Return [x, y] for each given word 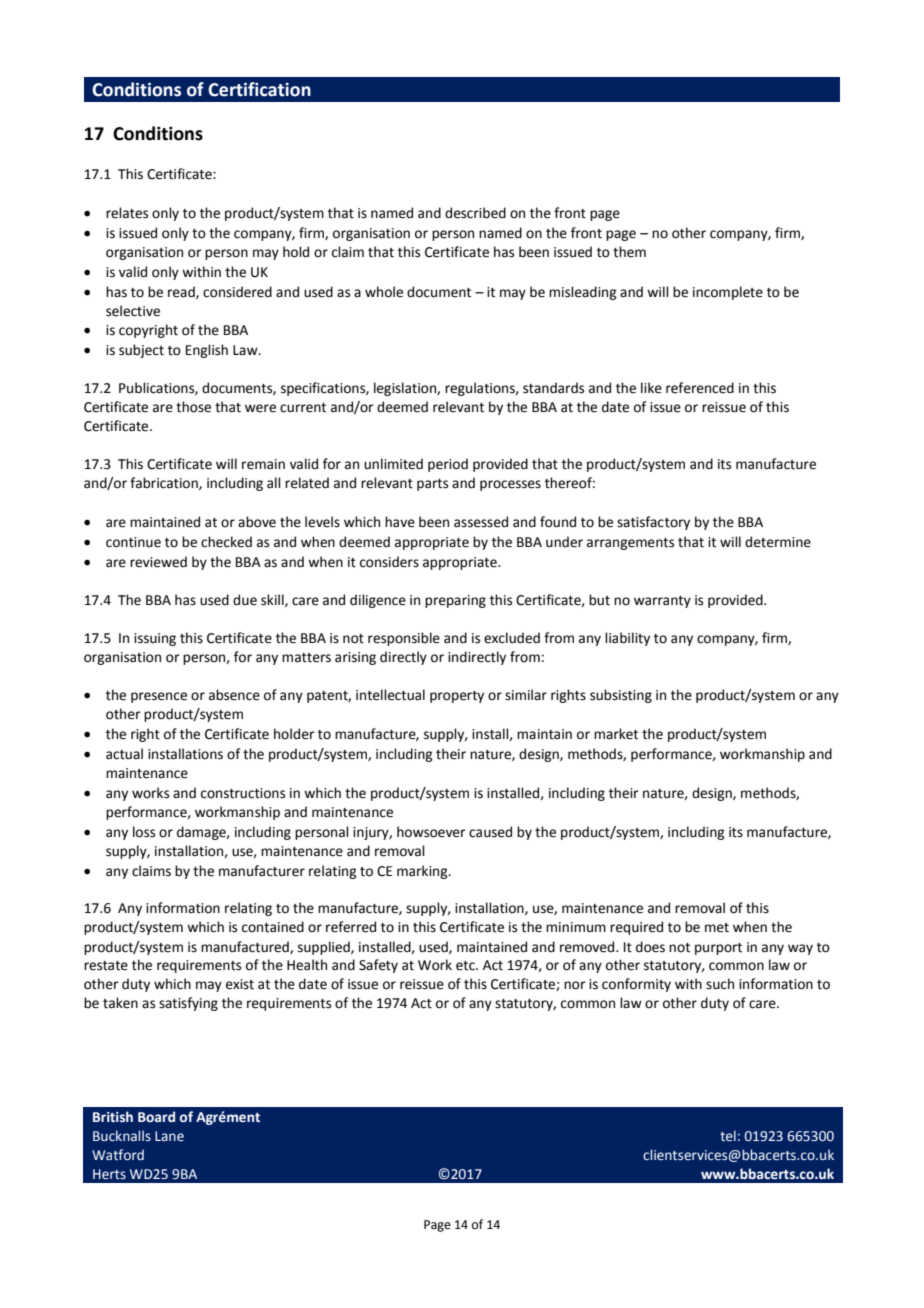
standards [553, 388]
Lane [169, 1136]
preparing [455, 601]
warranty [662, 602]
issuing [155, 639]
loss [144, 832]
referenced [700, 388]
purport [718, 949]
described [475, 213]
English [207, 351]
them [629, 252]
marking [423, 872]
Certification [259, 89]
